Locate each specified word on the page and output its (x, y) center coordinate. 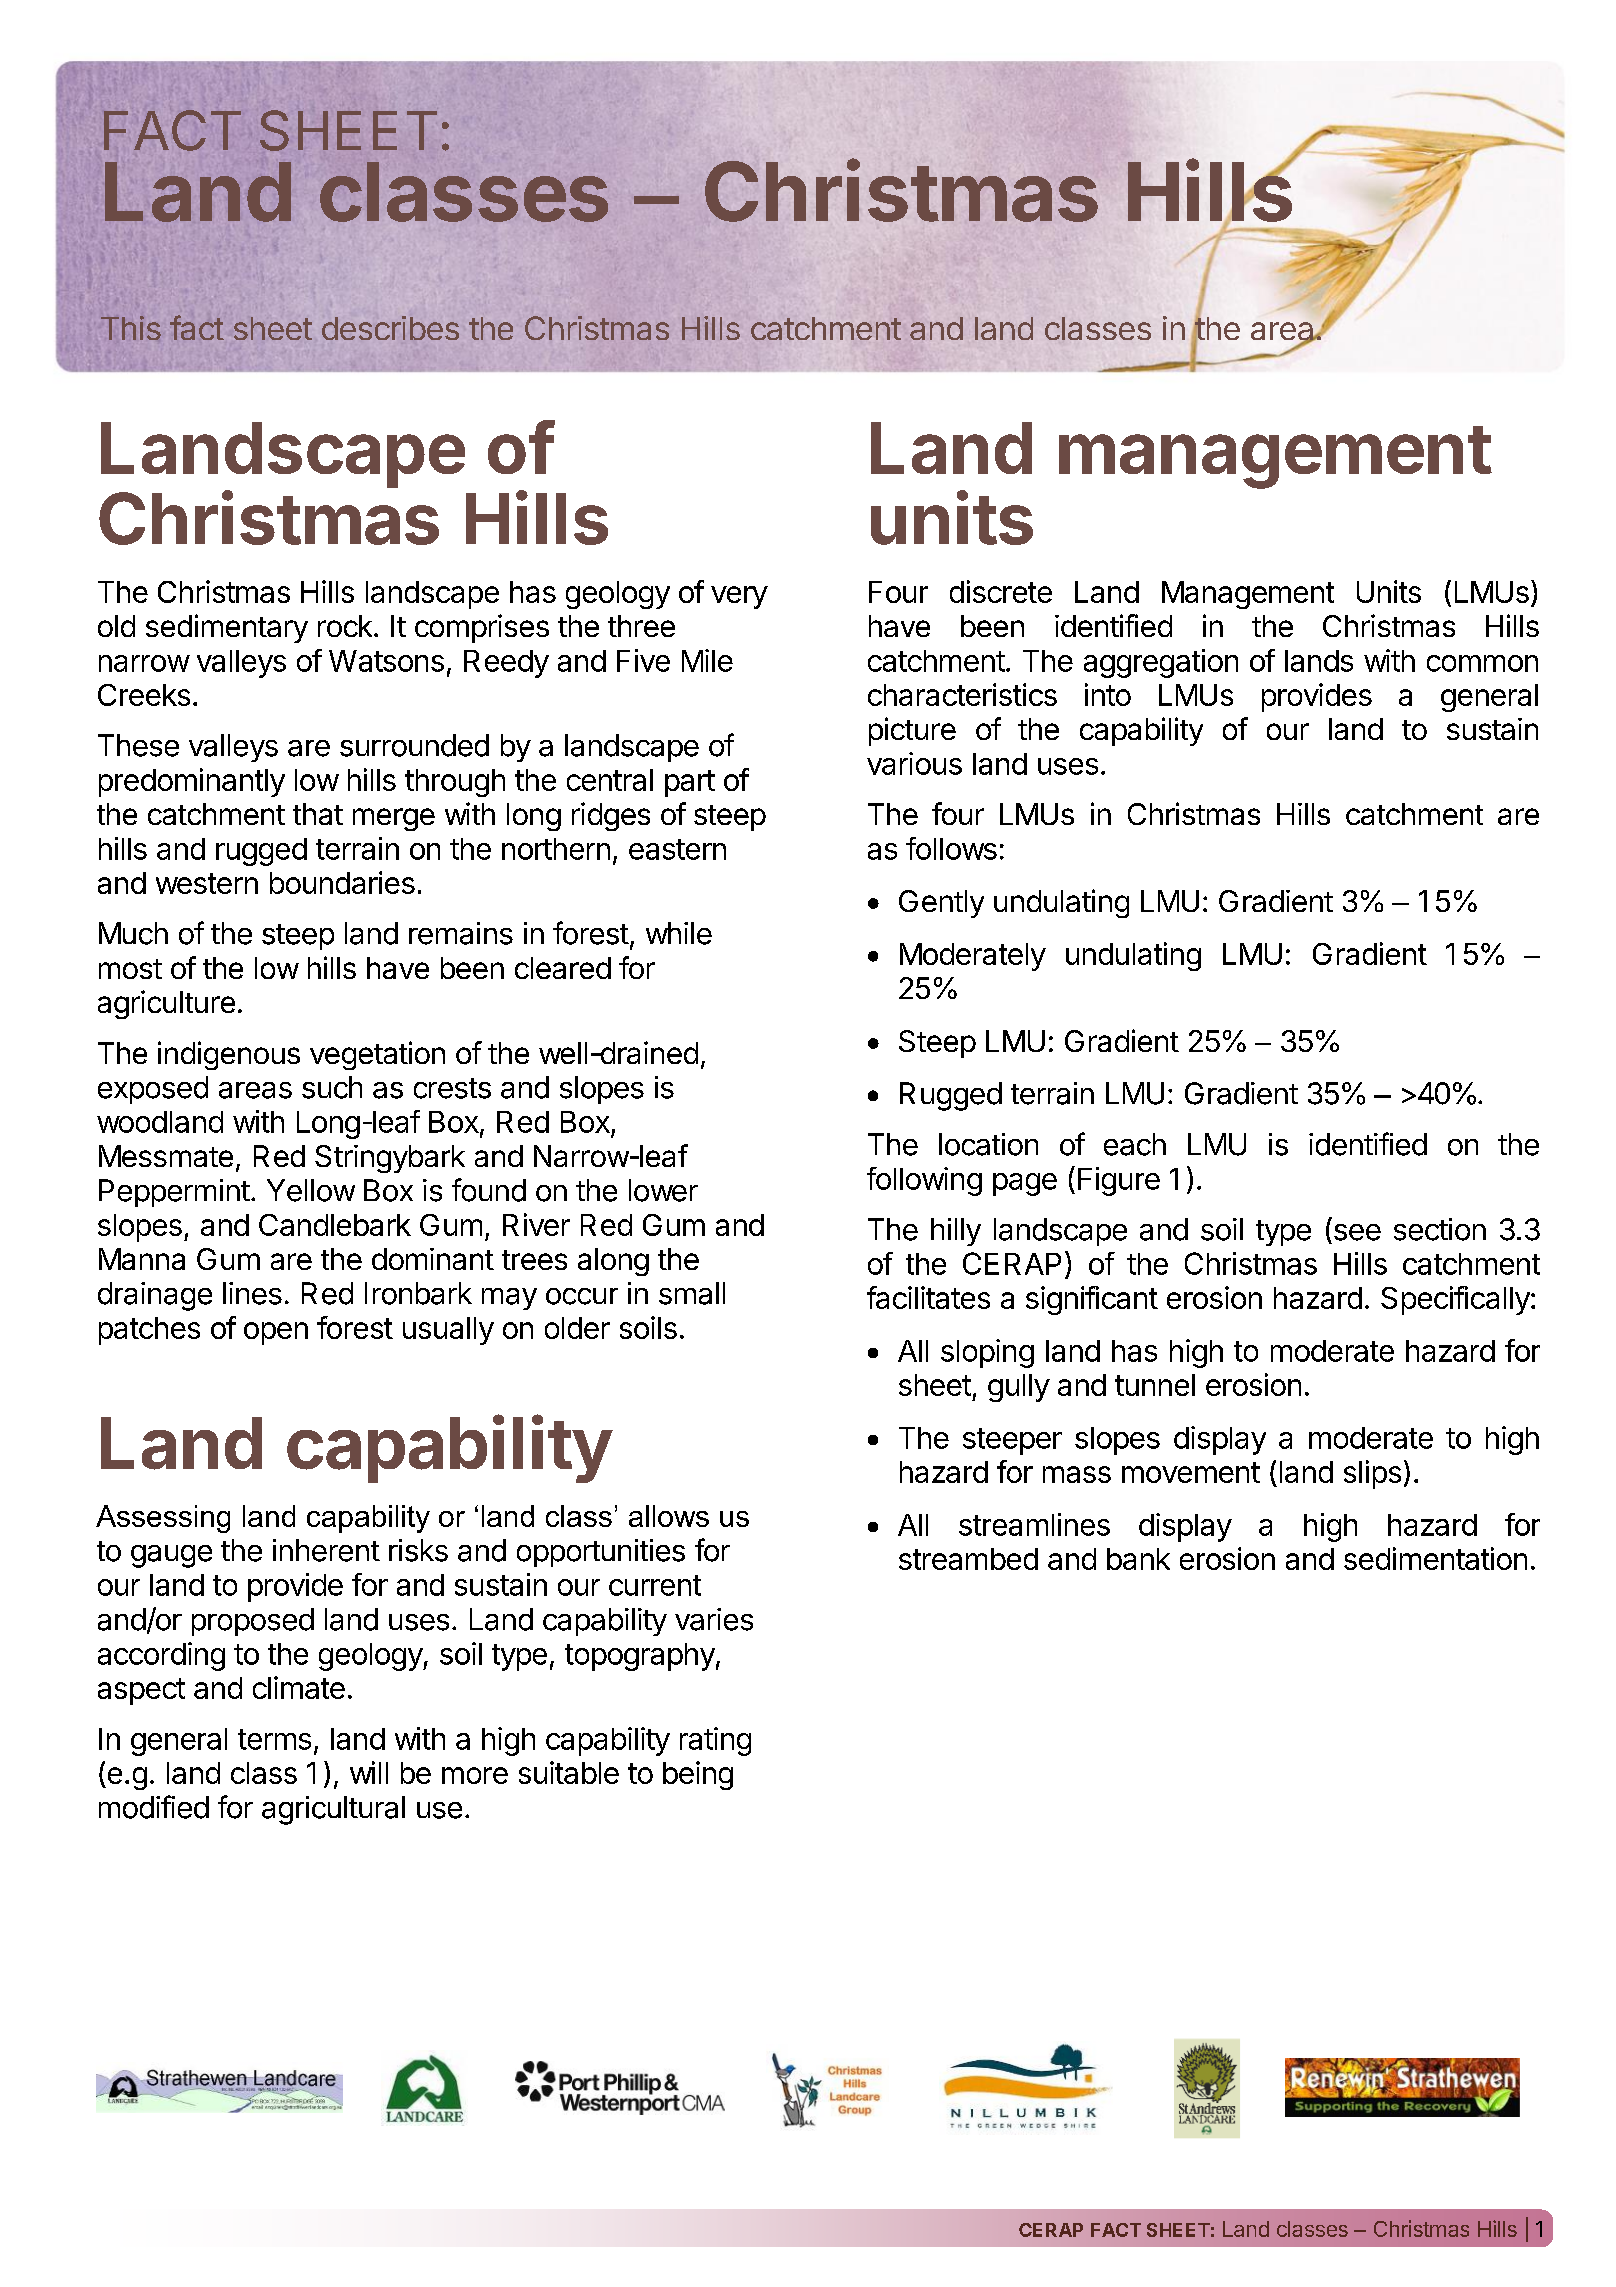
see (1357, 1232)
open (276, 1333)
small (692, 1293)
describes (390, 328)
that (318, 814)
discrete (1001, 591)
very (739, 597)
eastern (677, 849)
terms (274, 1739)
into (1108, 694)
